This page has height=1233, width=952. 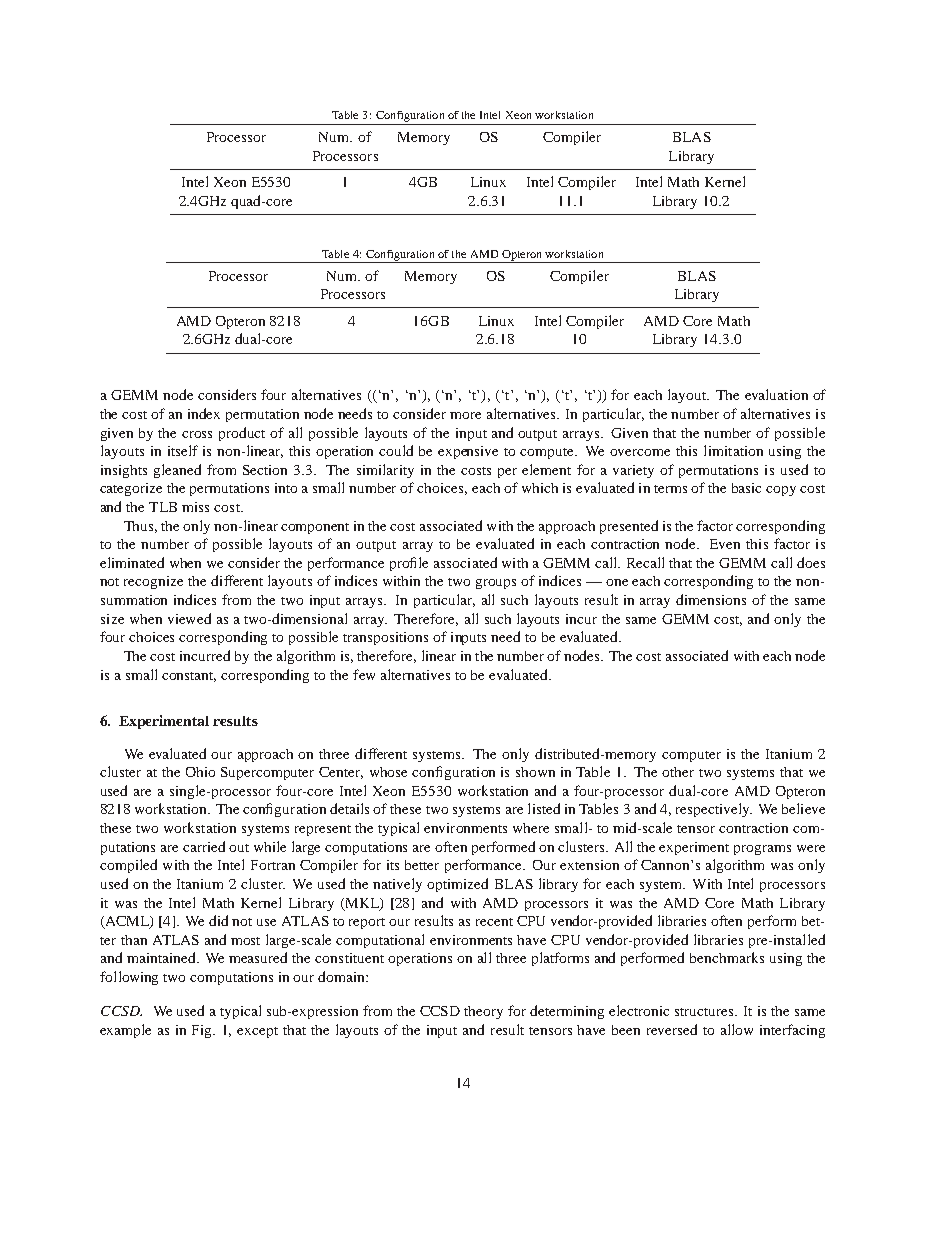 I want to click on theory, so click(x=483, y=1012).
